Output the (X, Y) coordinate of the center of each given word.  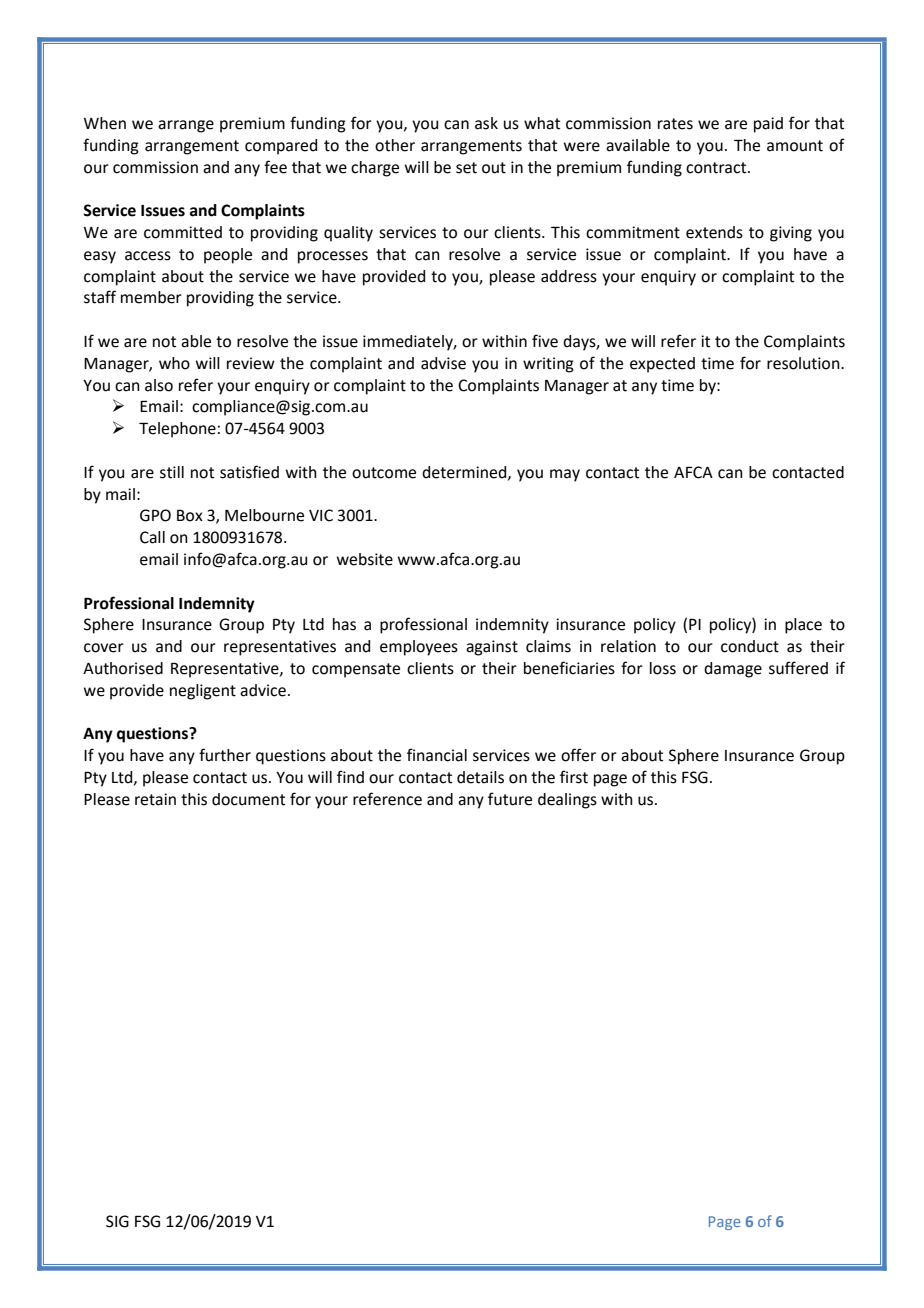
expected (662, 365)
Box (190, 515)
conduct (750, 646)
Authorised (123, 668)
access (148, 256)
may (565, 475)
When (105, 123)
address (569, 276)
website (365, 559)
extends (714, 232)
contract (717, 168)
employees (419, 648)
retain (155, 799)
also (159, 385)
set (466, 168)
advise (443, 363)
